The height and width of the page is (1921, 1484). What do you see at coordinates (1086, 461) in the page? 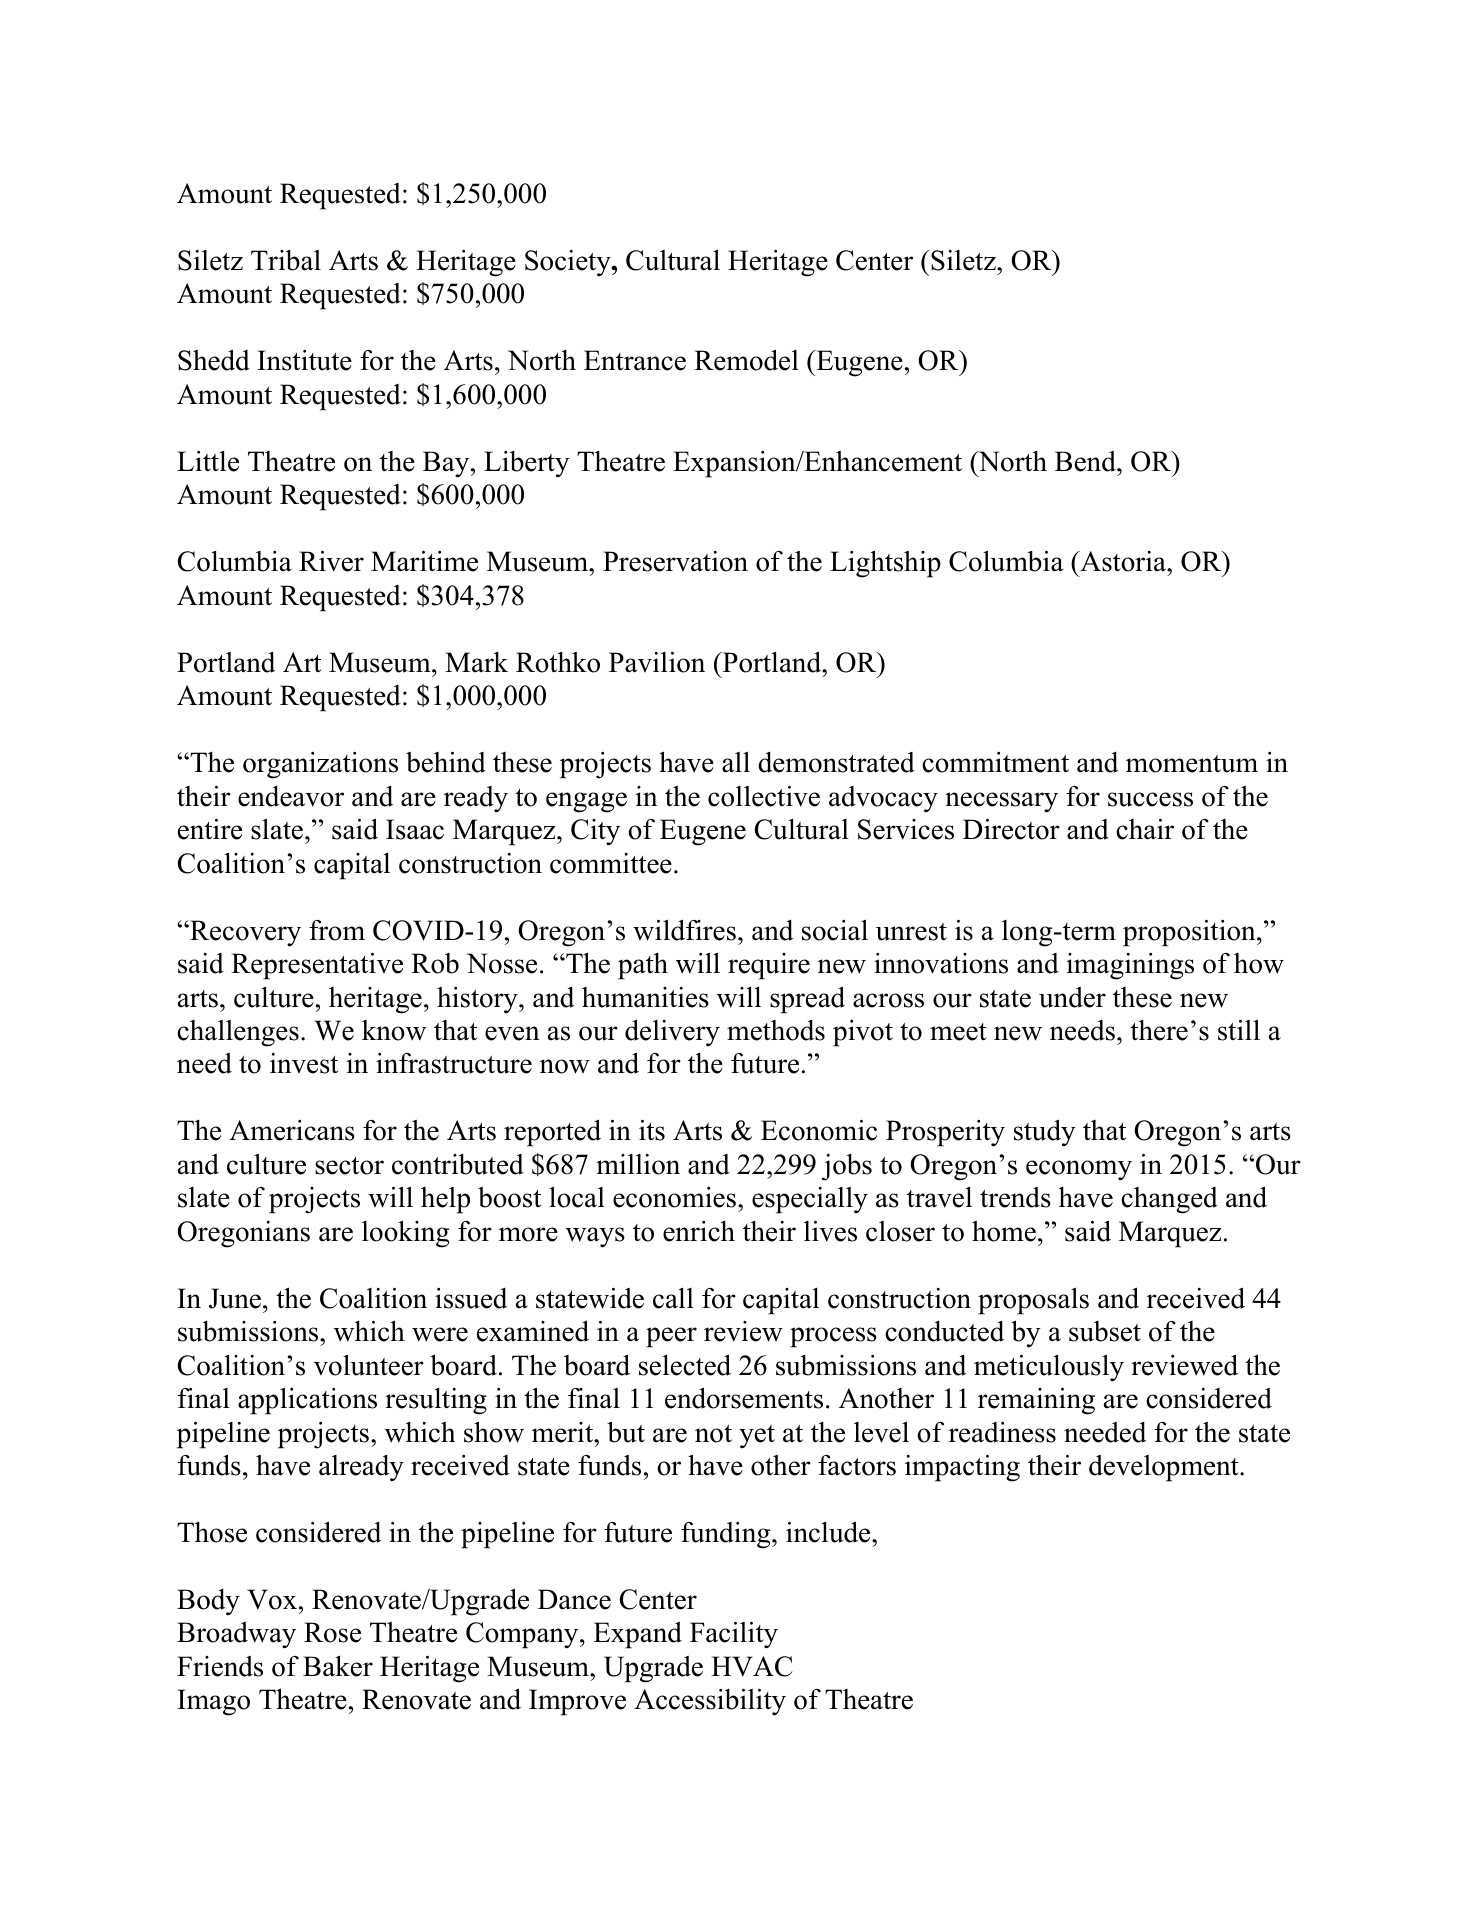
I see `Bend` at bounding box center [1086, 461].
